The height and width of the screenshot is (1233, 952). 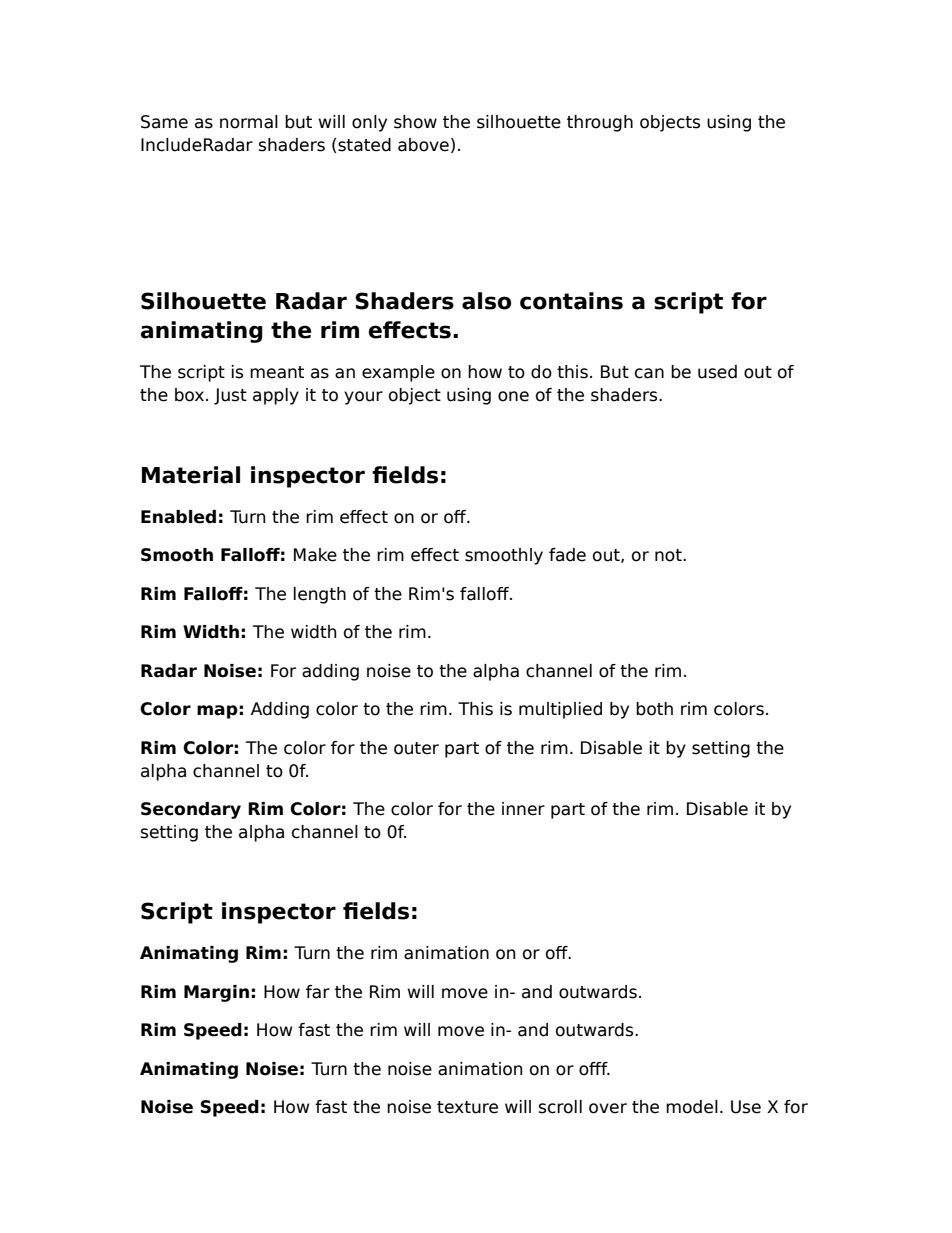 I want to click on not, so click(x=669, y=555).
